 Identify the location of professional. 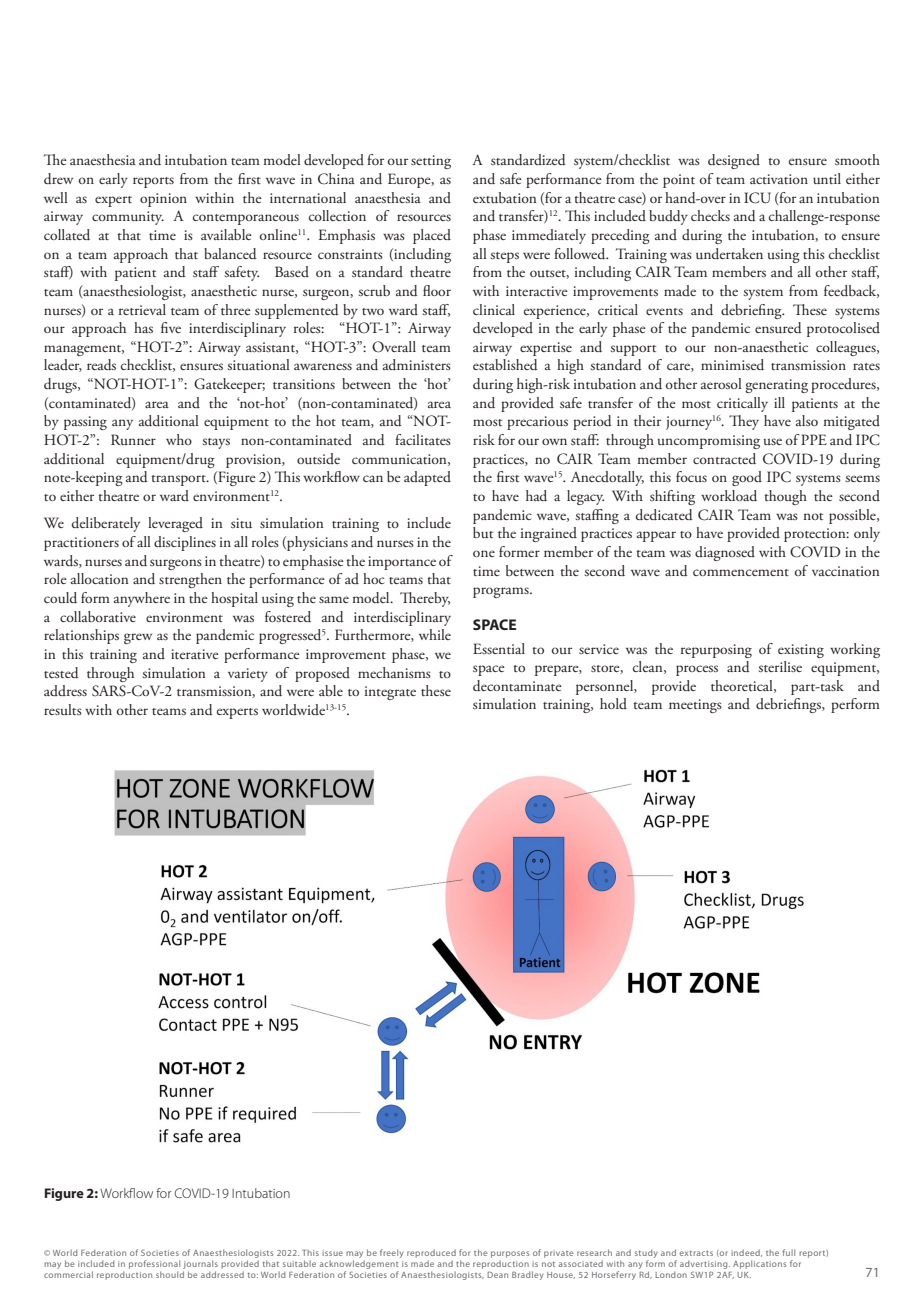
(154, 1264).
